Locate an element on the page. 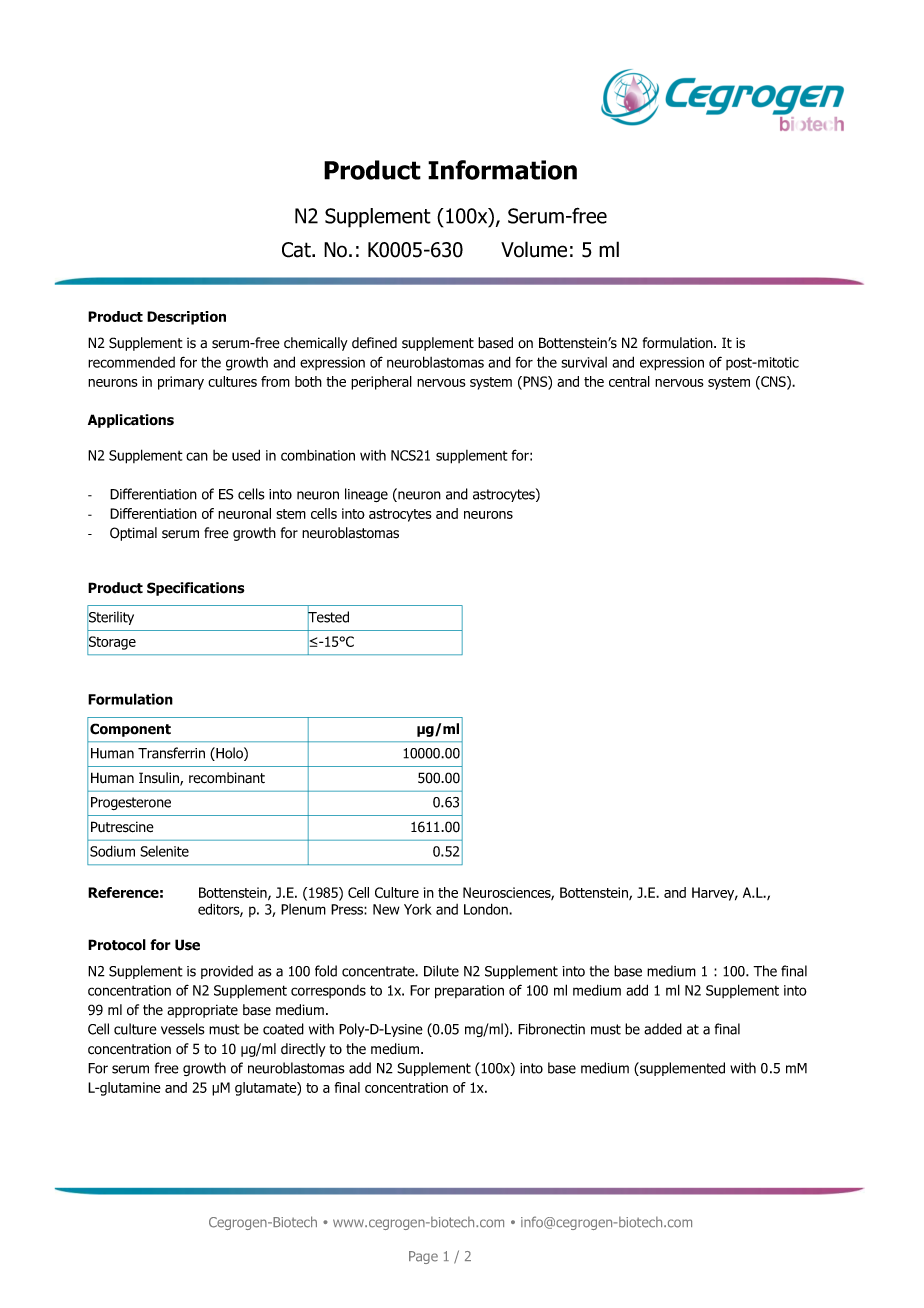 This image has width=924, height=1308. Tested is located at coordinates (328, 617).
